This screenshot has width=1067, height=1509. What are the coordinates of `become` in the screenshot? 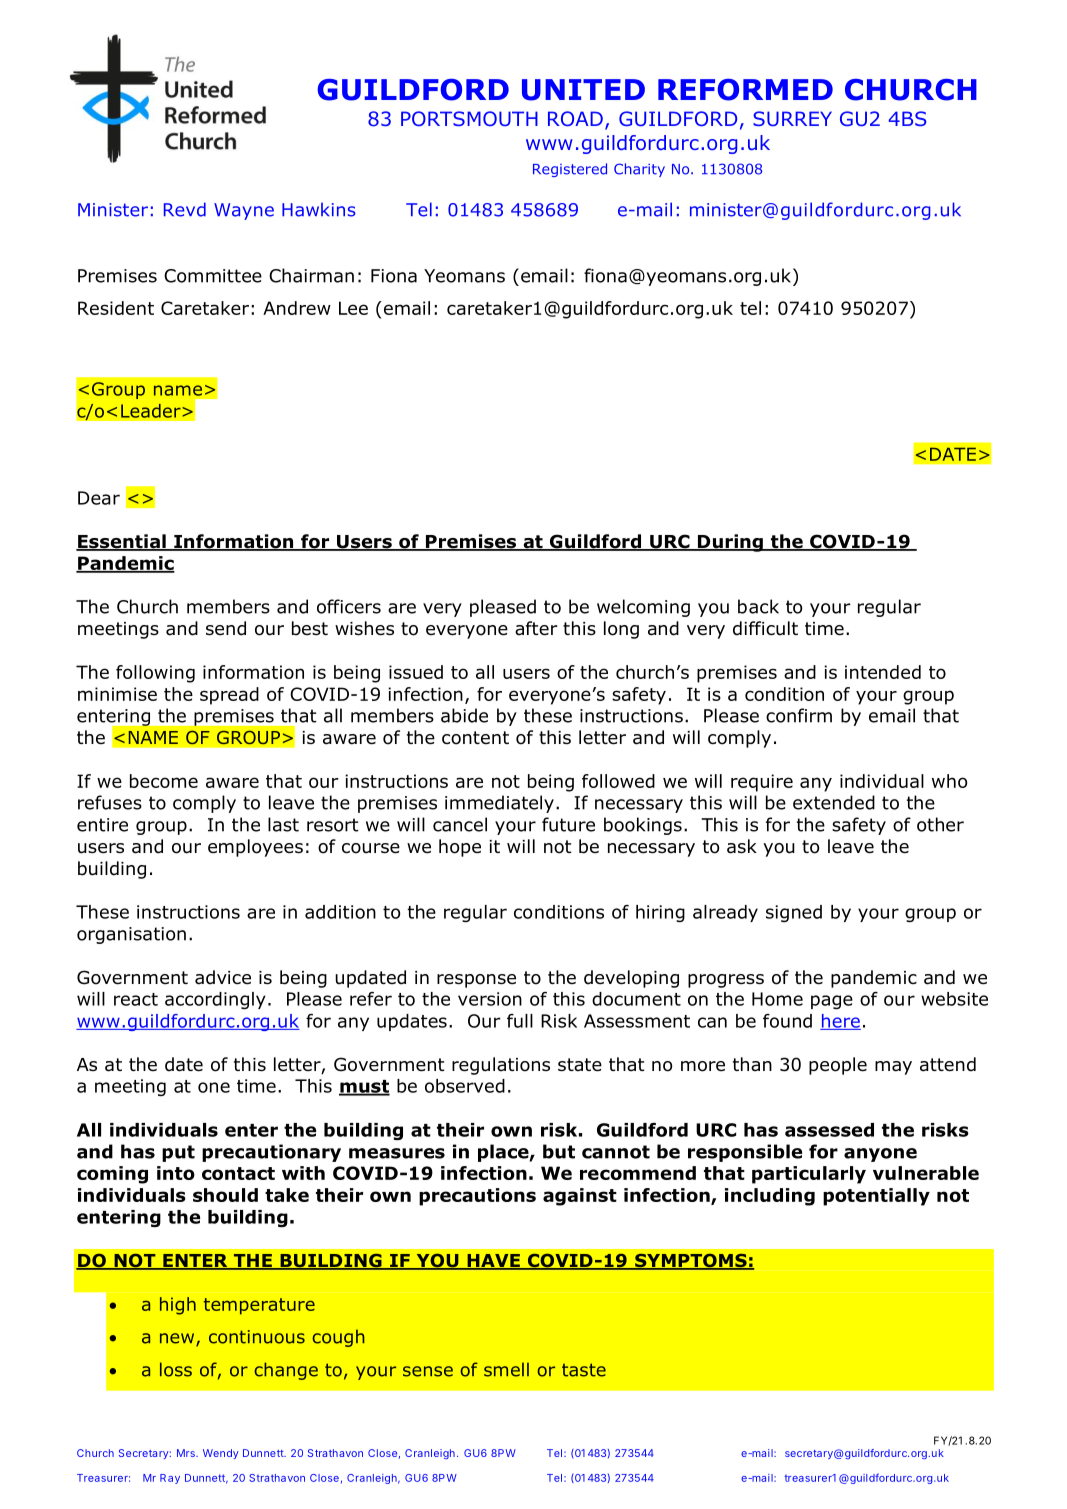 It's located at (164, 781).
